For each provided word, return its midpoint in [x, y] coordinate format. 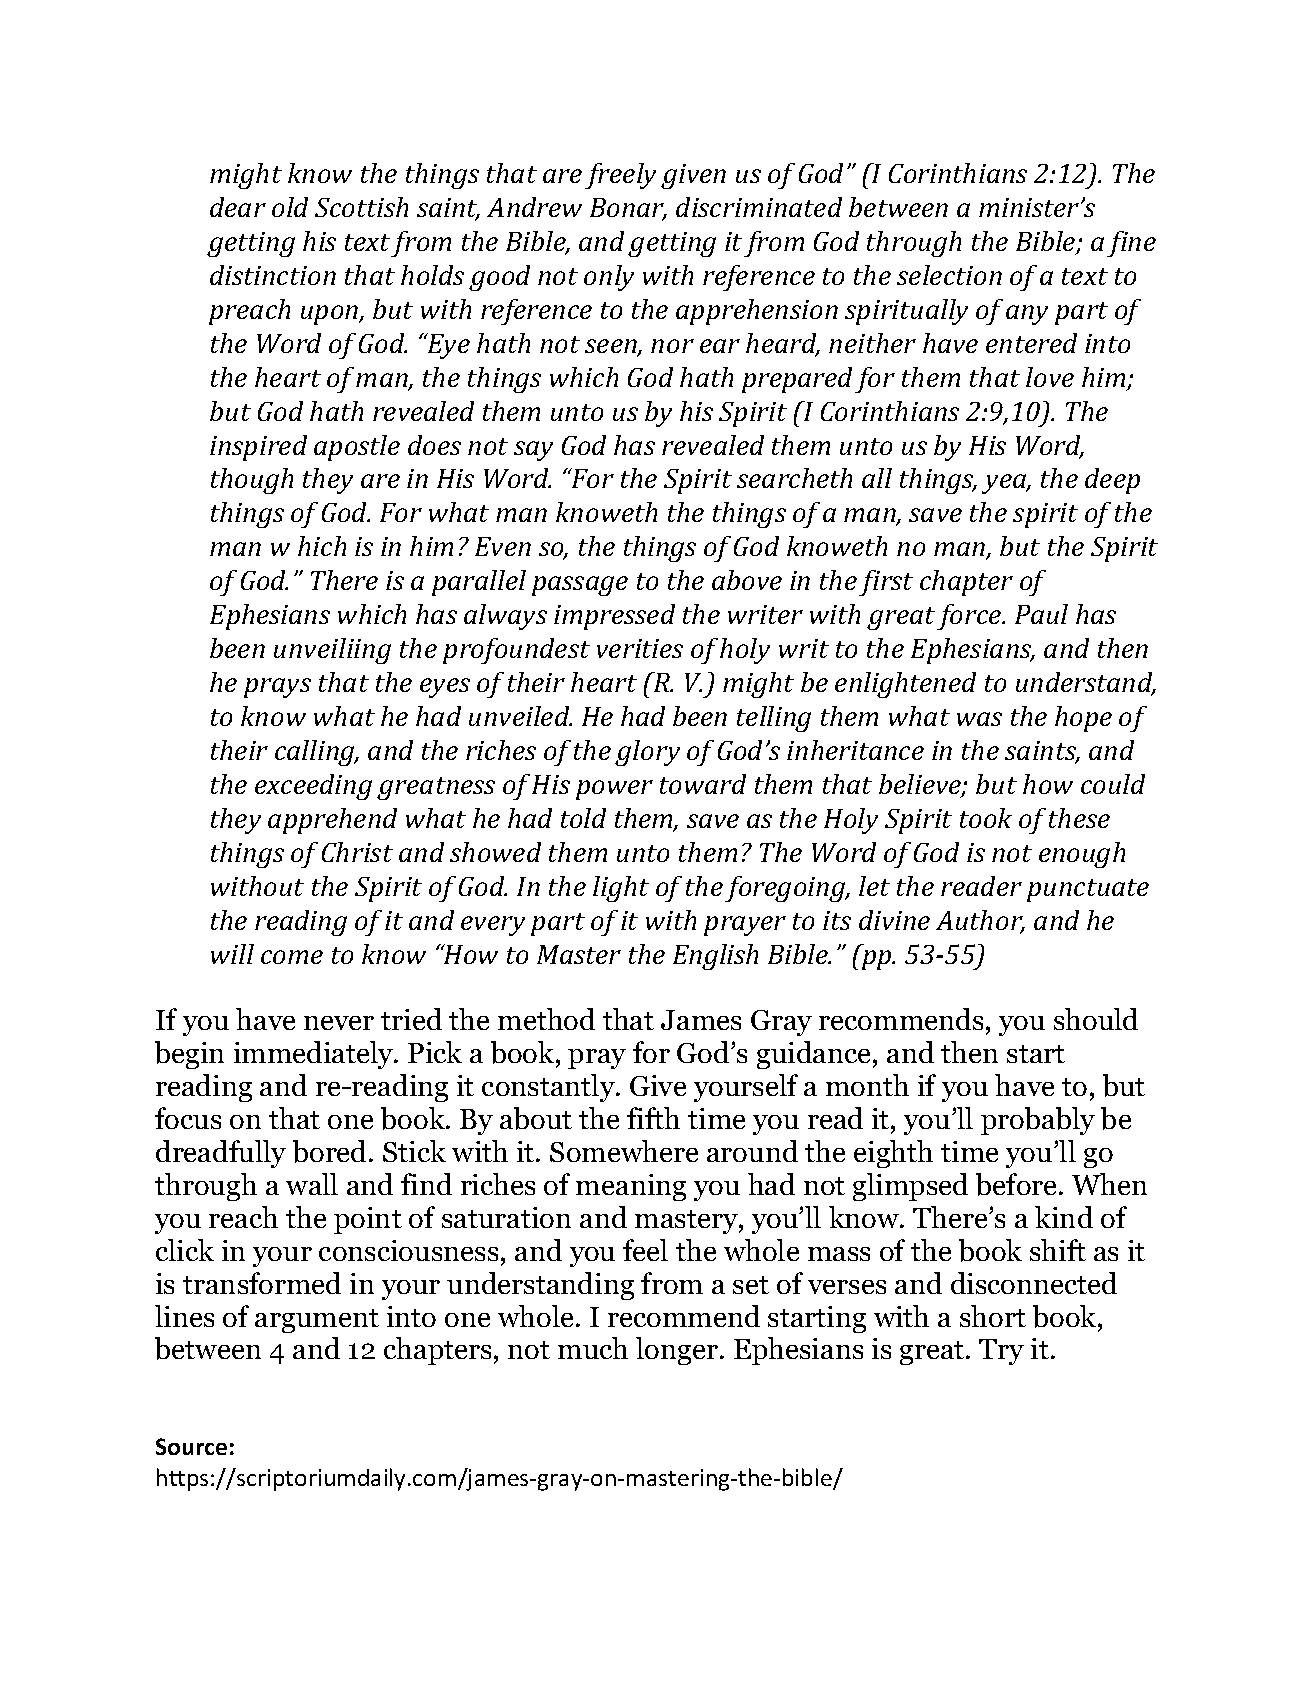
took [986, 818]
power [614, 790]
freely [620, 176]
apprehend [332, 821]
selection [949, 275]
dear [238, 207]
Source [191, 1446]
